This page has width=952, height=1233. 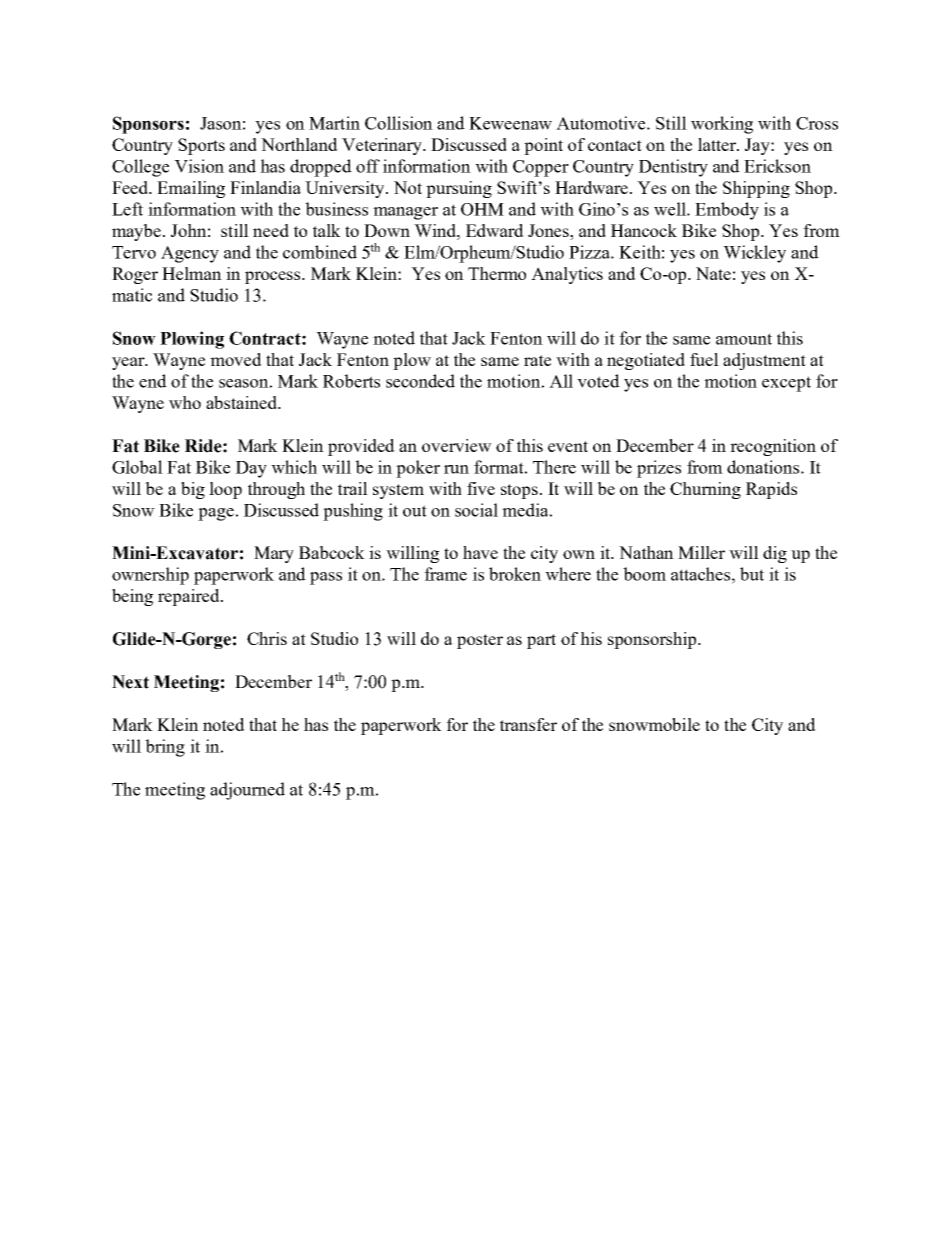 I want to click on latter, so click(x=718, y=144).
